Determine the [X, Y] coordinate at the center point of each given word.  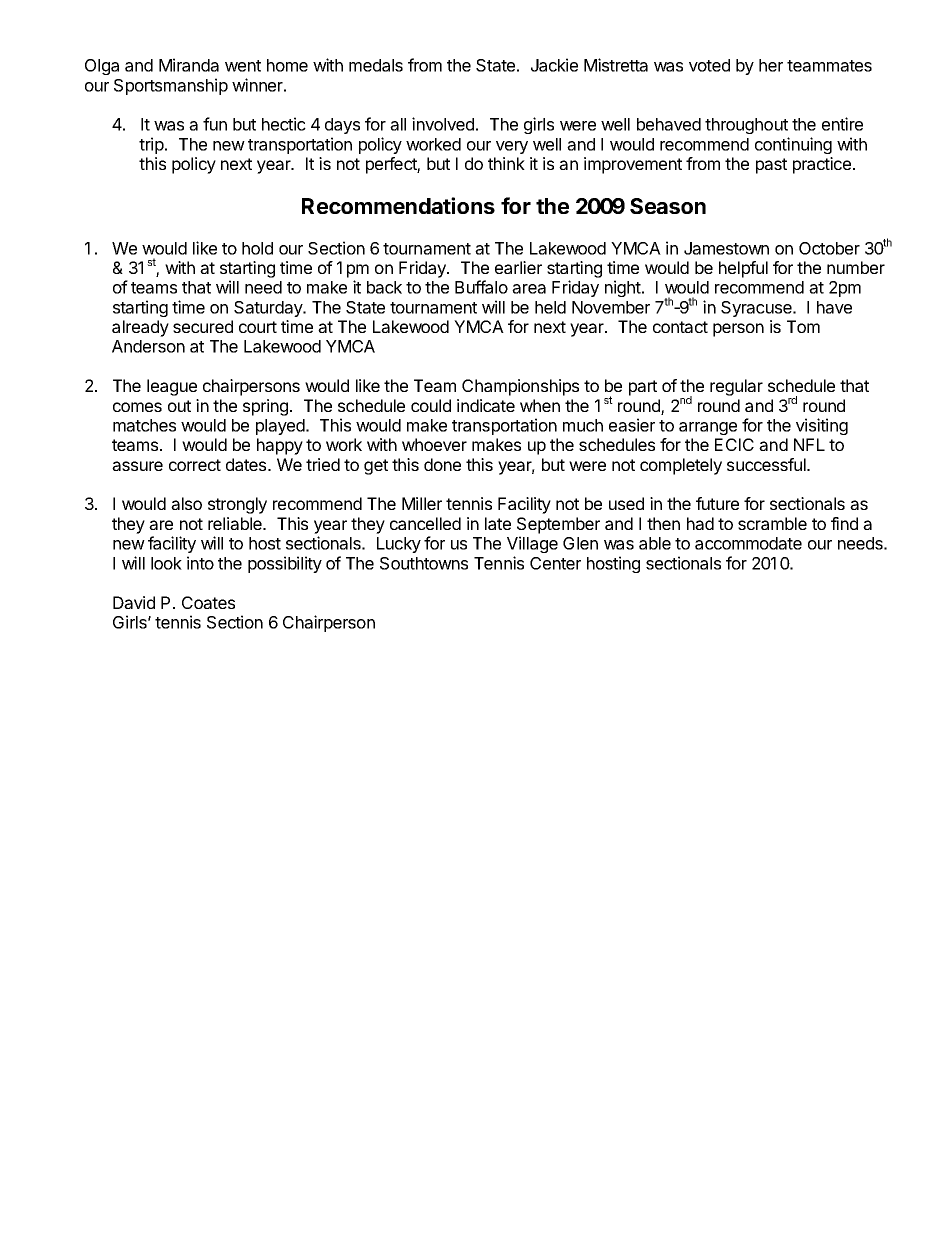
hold [257, 248]
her [771, 65]
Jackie [554, 65]
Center [555, 563]
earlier [518, 267]
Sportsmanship [171, 86]
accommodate [748, 543]
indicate [486, 405]
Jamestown [726, 248]
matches [144, 425]
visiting [822, 426]
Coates [208, 602]
